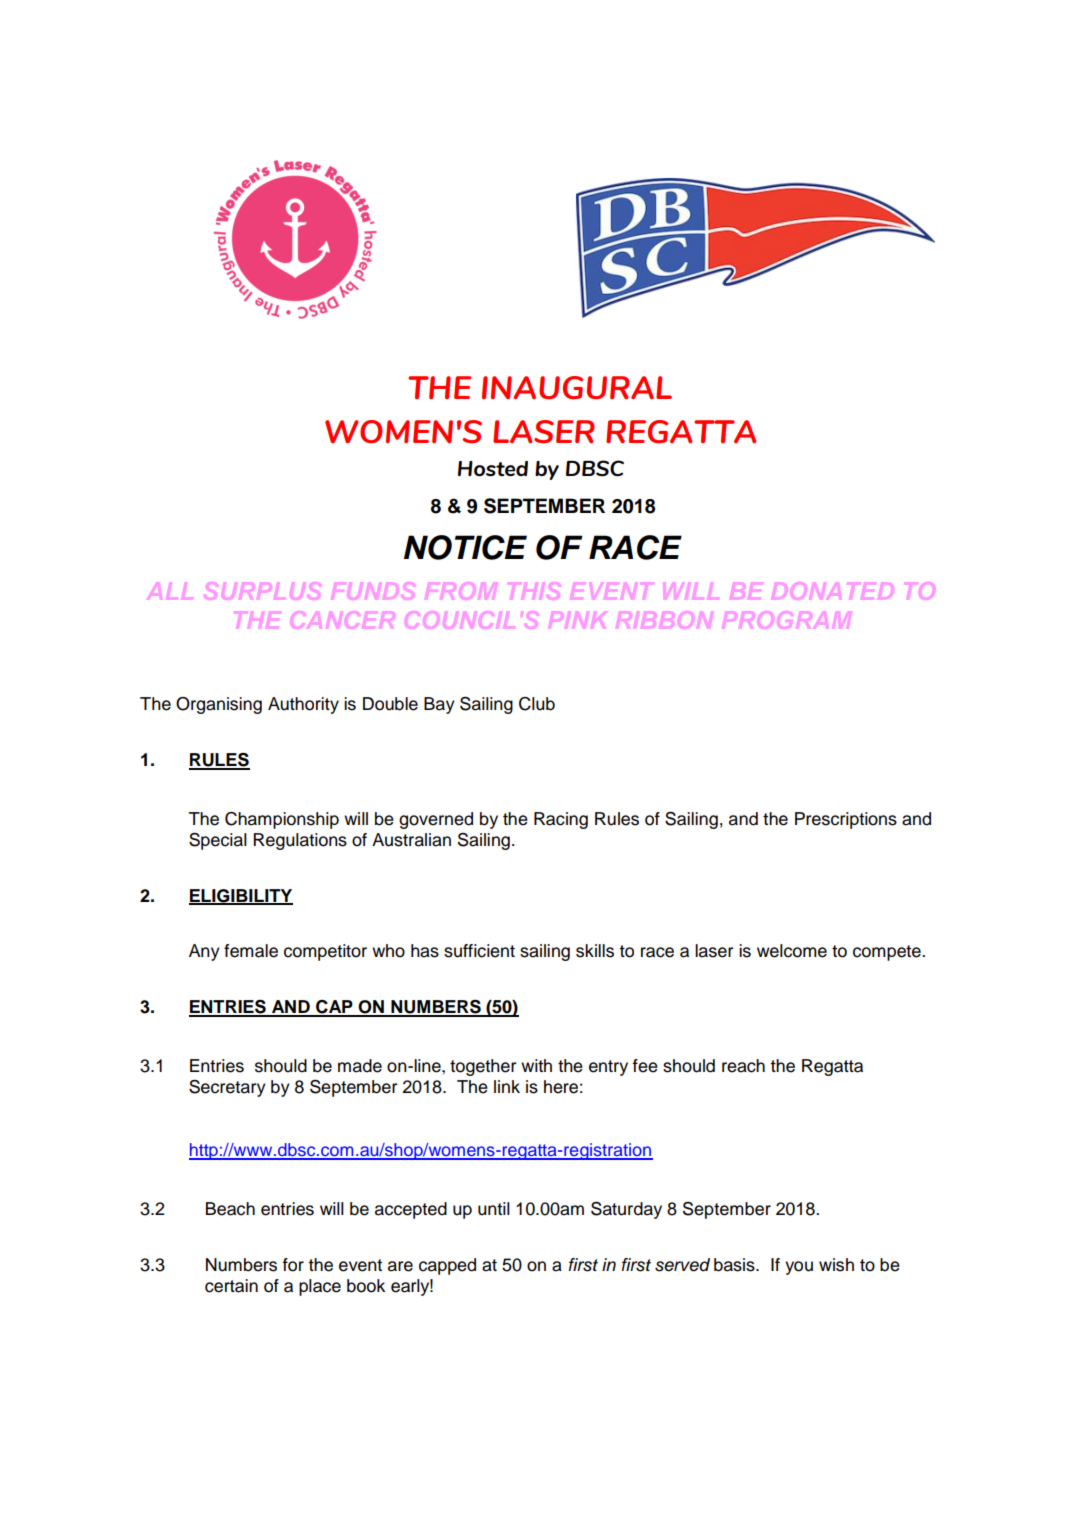 The width and height of the screenshot is (1070, 1513). What do you see at coordinates (494, 1209) in the screenshot?
I see `until` at bounding box center [494, 1209].
